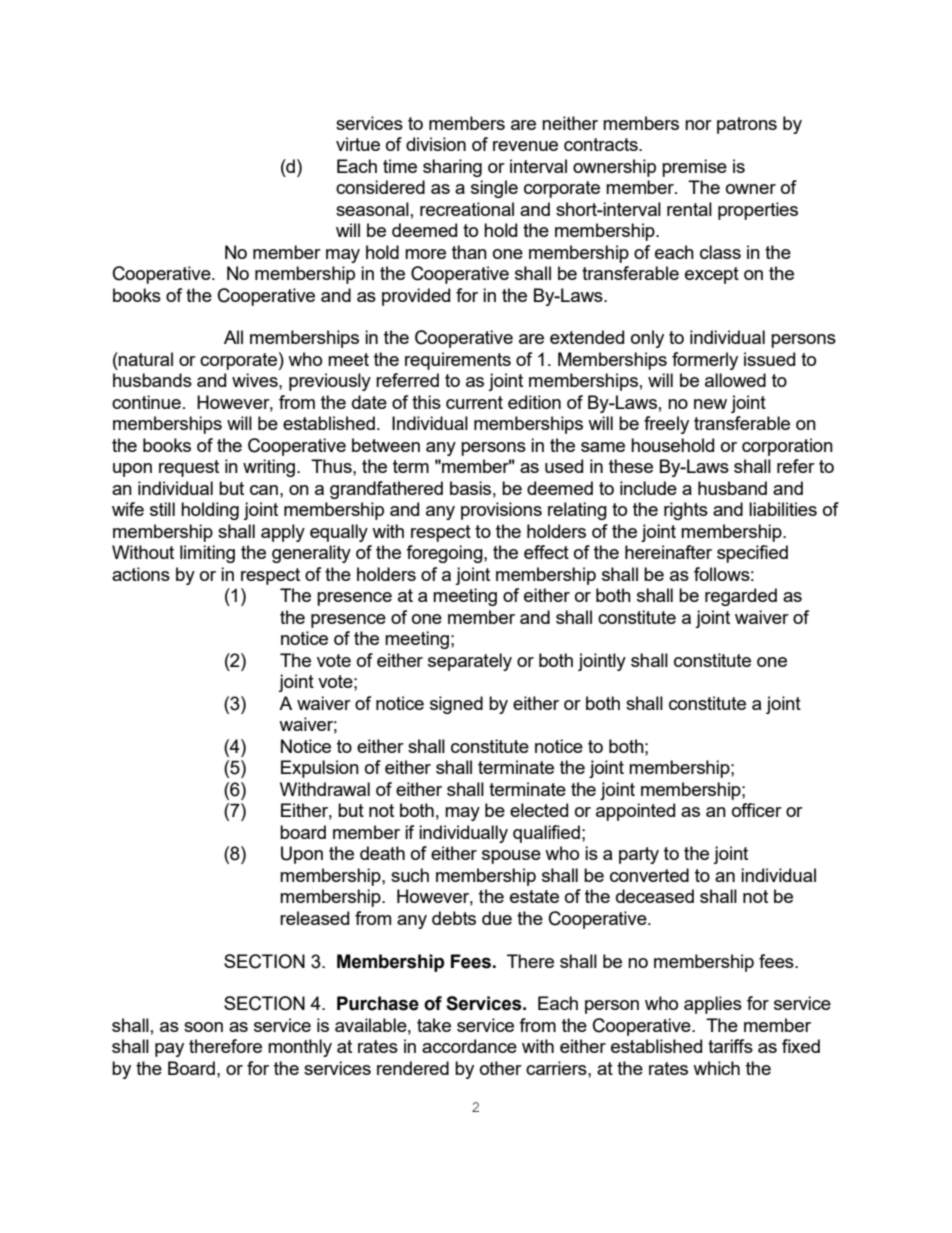  What do you see at coordinates (445, 554) in the image?
I see `foregoing` at bounding box center [445, 554].
